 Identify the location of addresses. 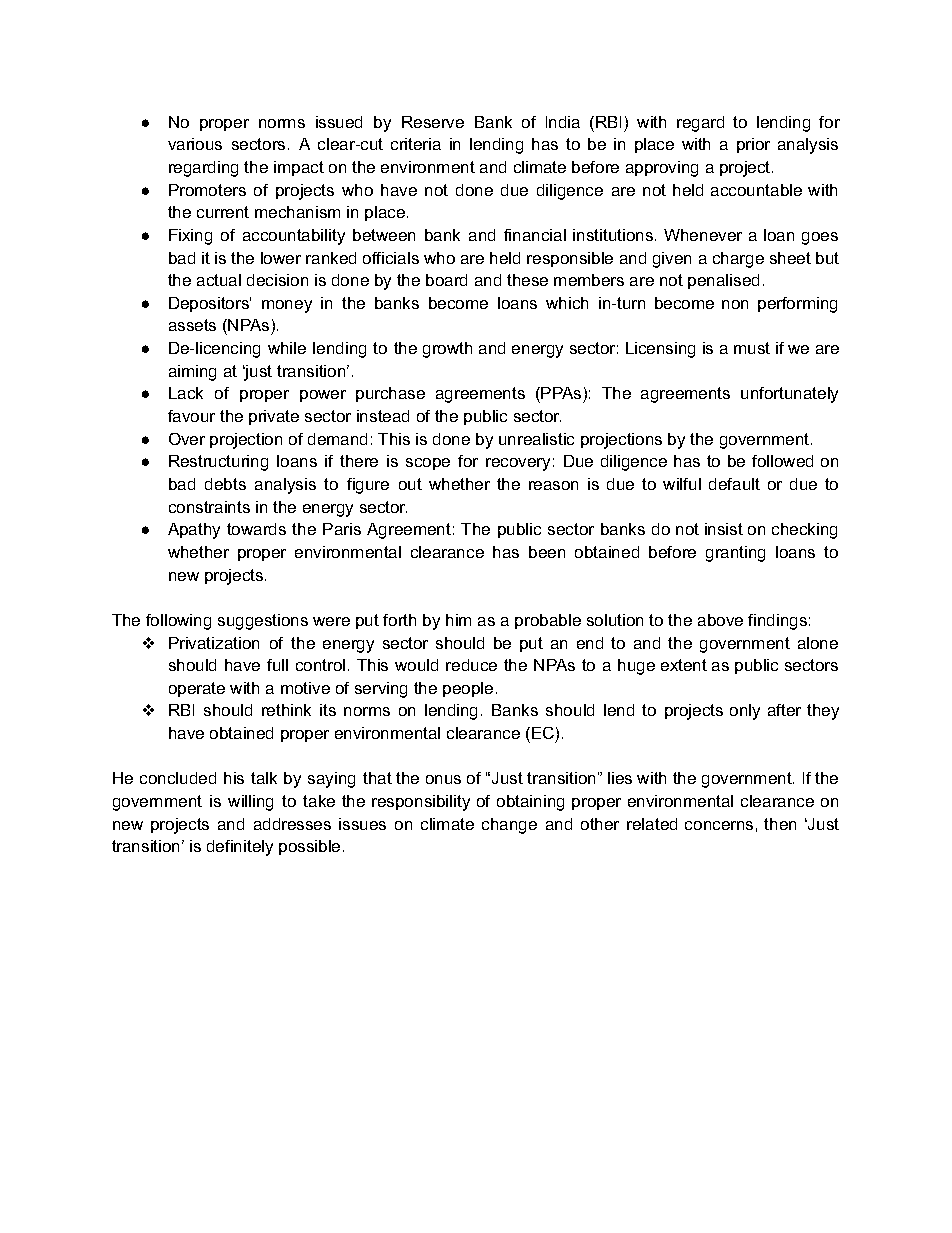
(292, 824).
